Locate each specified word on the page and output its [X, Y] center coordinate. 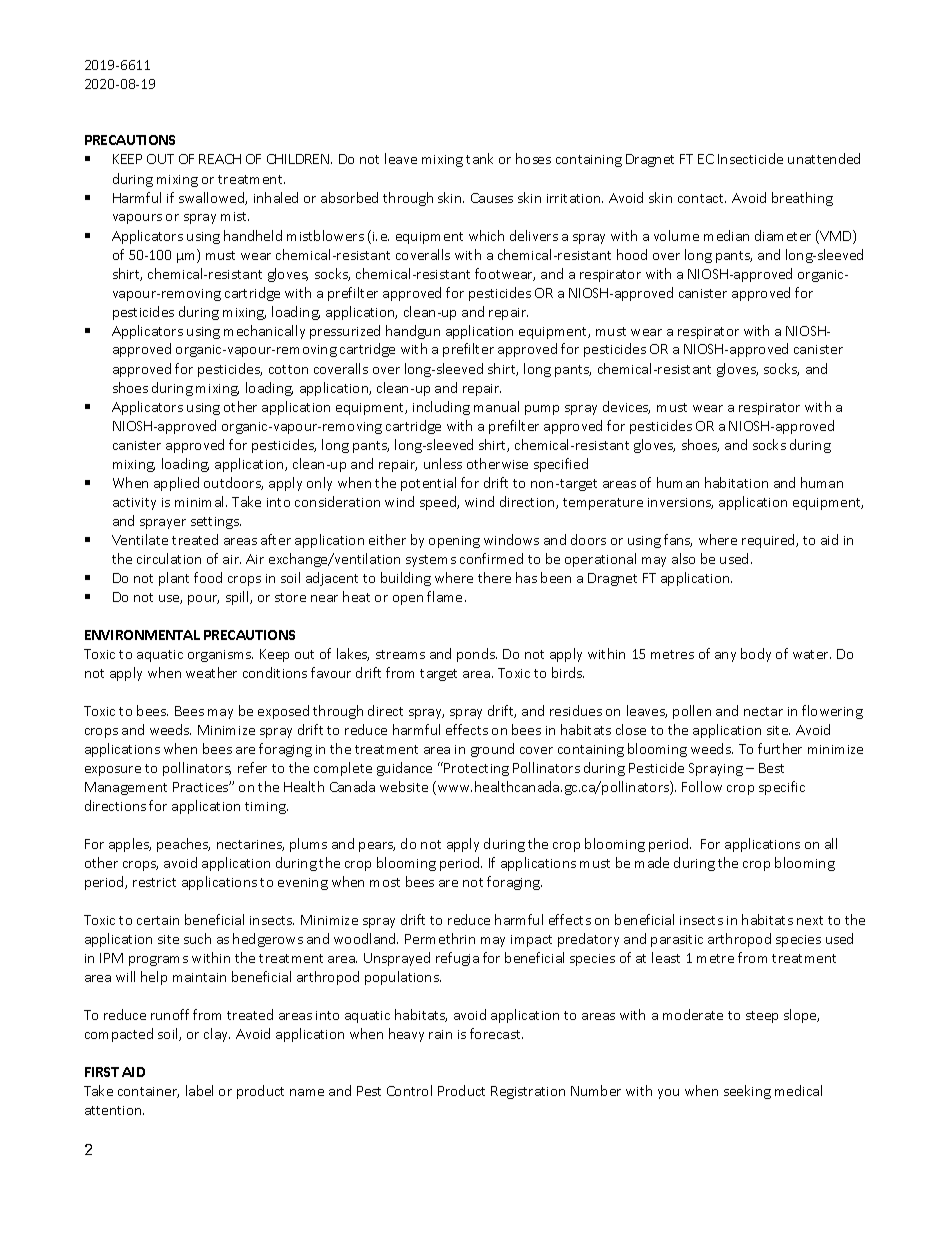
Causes [492, 198]
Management [126, 788]
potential [428, 484]
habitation [736, 482]
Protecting [476, 769]
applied [176, 484]
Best [771, 768]
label [199, 1090]
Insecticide [750, 158]
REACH [220, 159]
